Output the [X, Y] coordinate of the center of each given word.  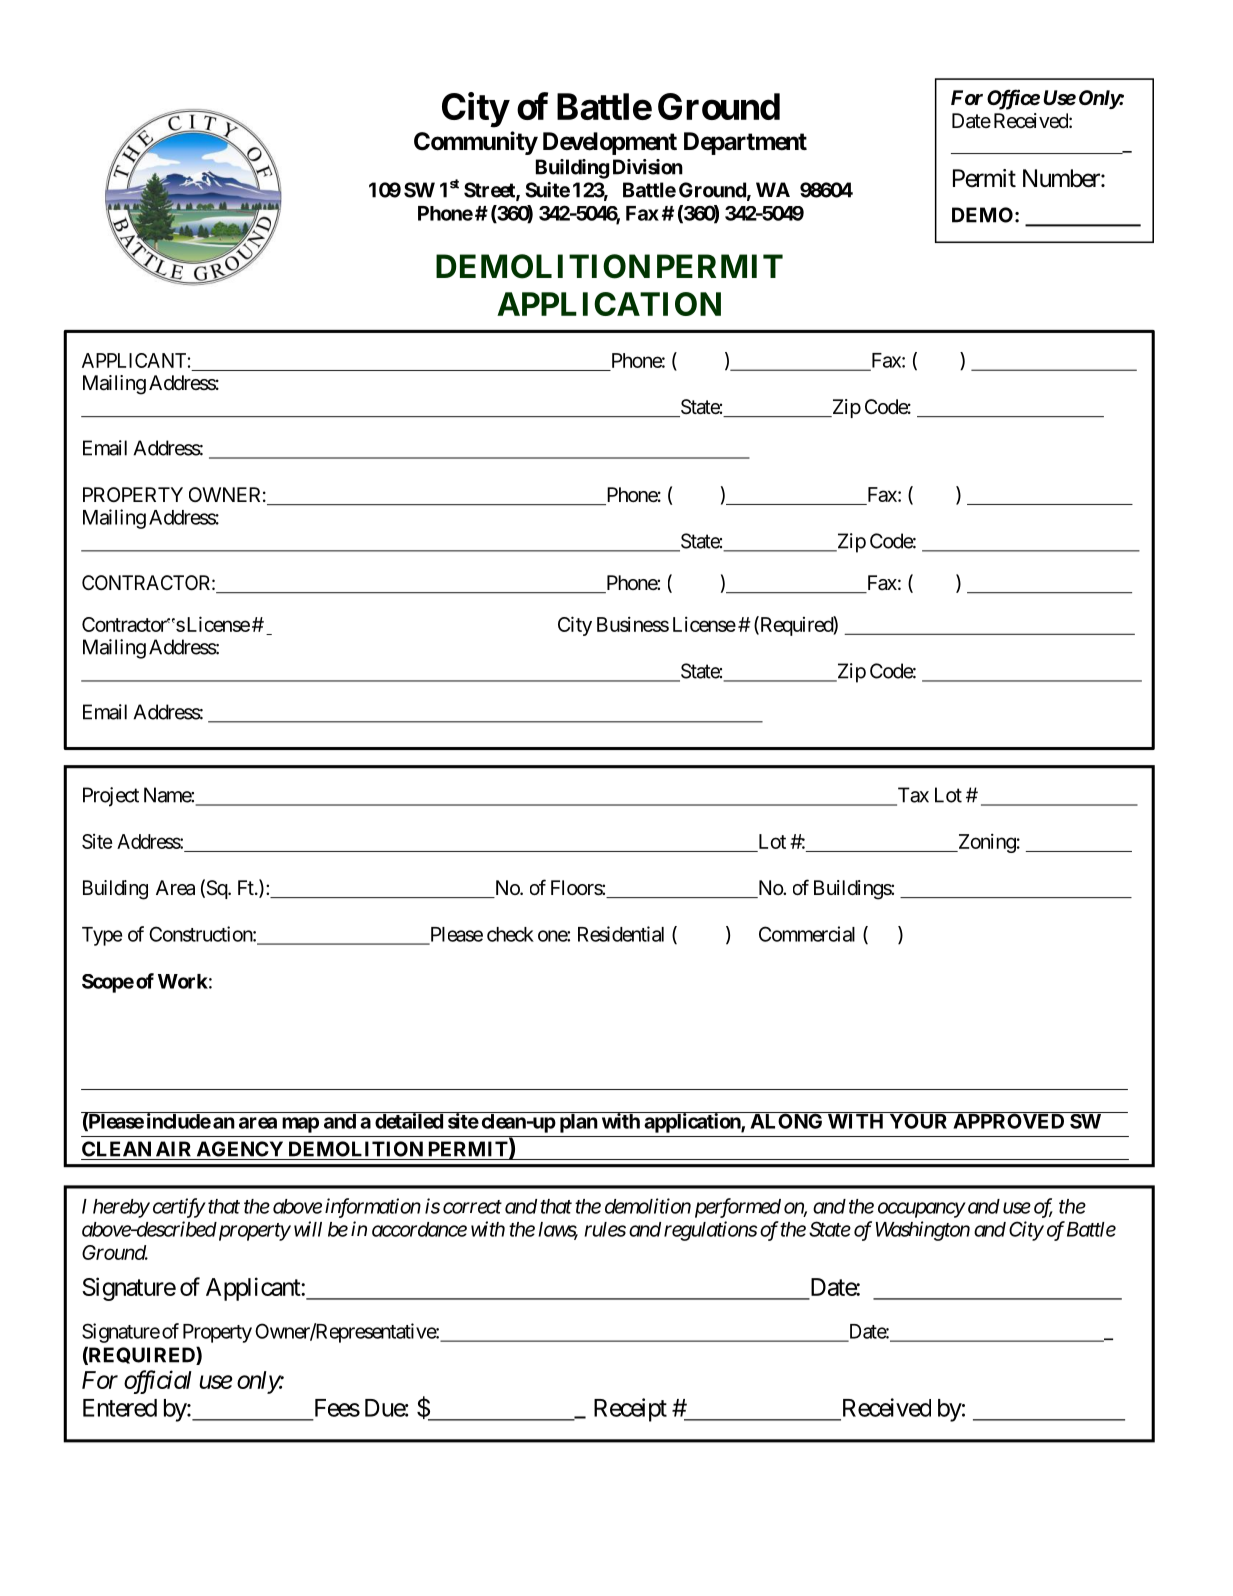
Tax [912, 796]
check [510, 934]
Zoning [985, 843]
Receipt [630, 1410]
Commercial [807, 934]
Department [745, 143]
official [158, 1382]
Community [476, 143]
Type [102, 936]
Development [610, 143]
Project [111, 797]
